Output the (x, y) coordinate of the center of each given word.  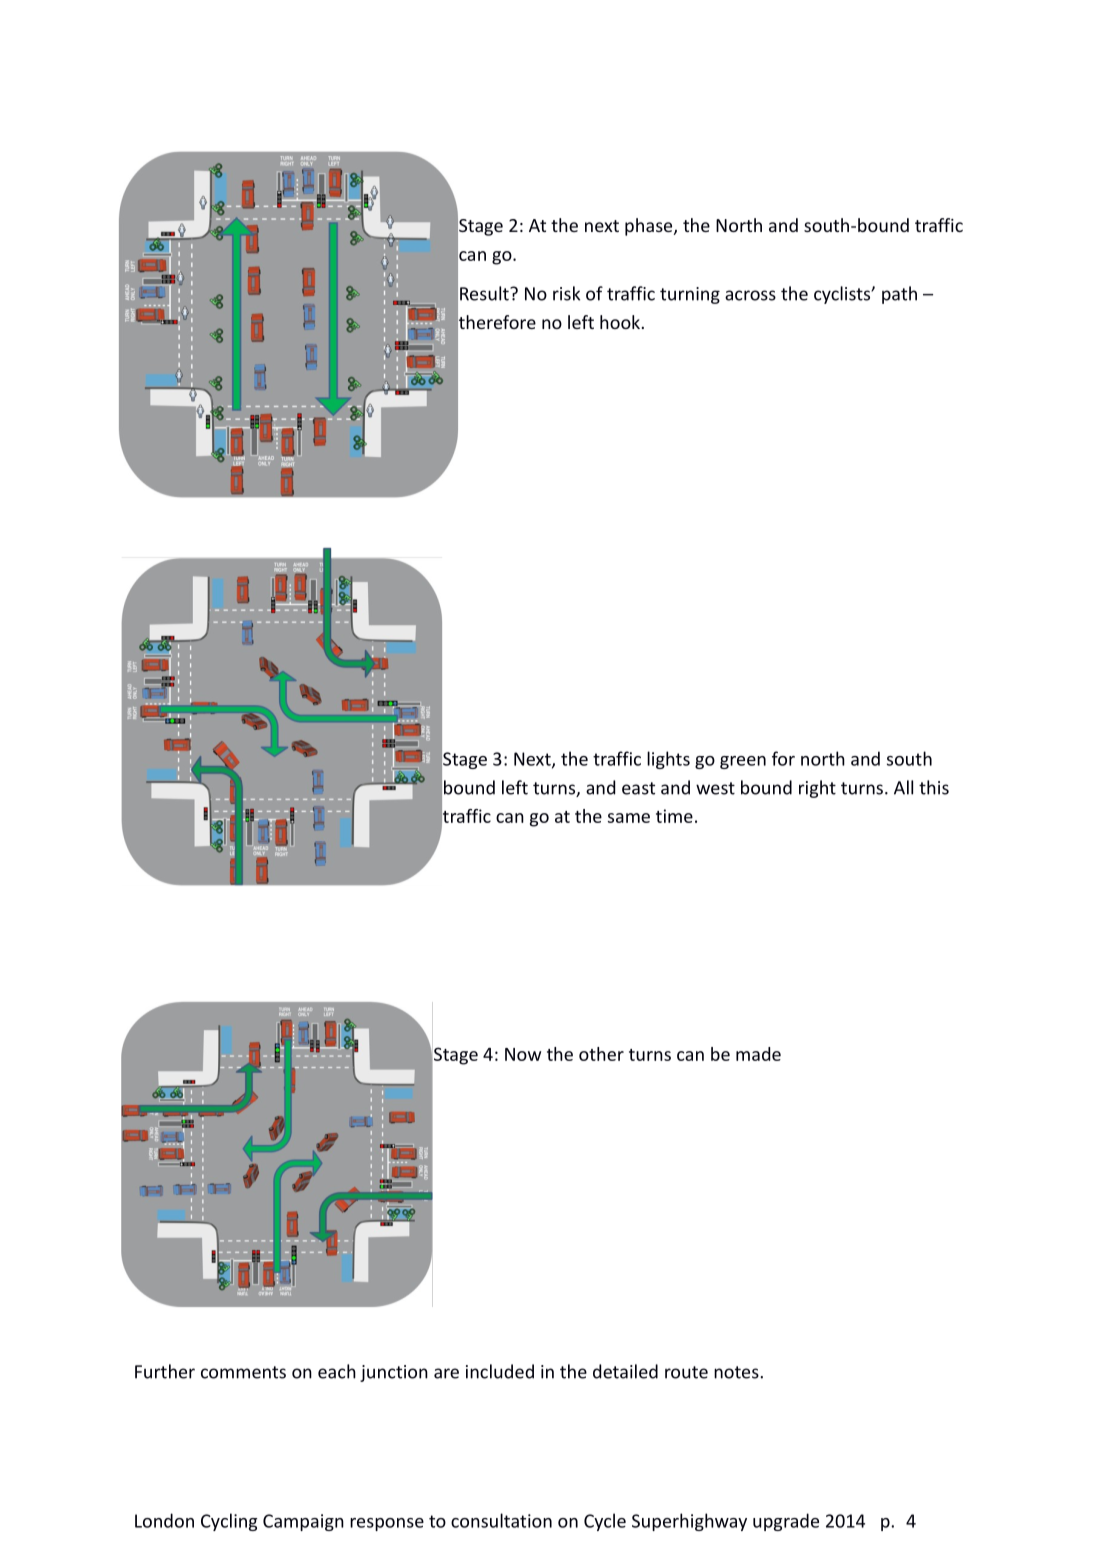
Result (485, 293)
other (601, 1054)
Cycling (229, 1522)
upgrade (786, 1522)
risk (566, 293)
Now (523, 1054)
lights (668, 760)
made (758, 1054)
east (638, 788)
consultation (501, 1520)
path (899, 295)
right (817, 789)
